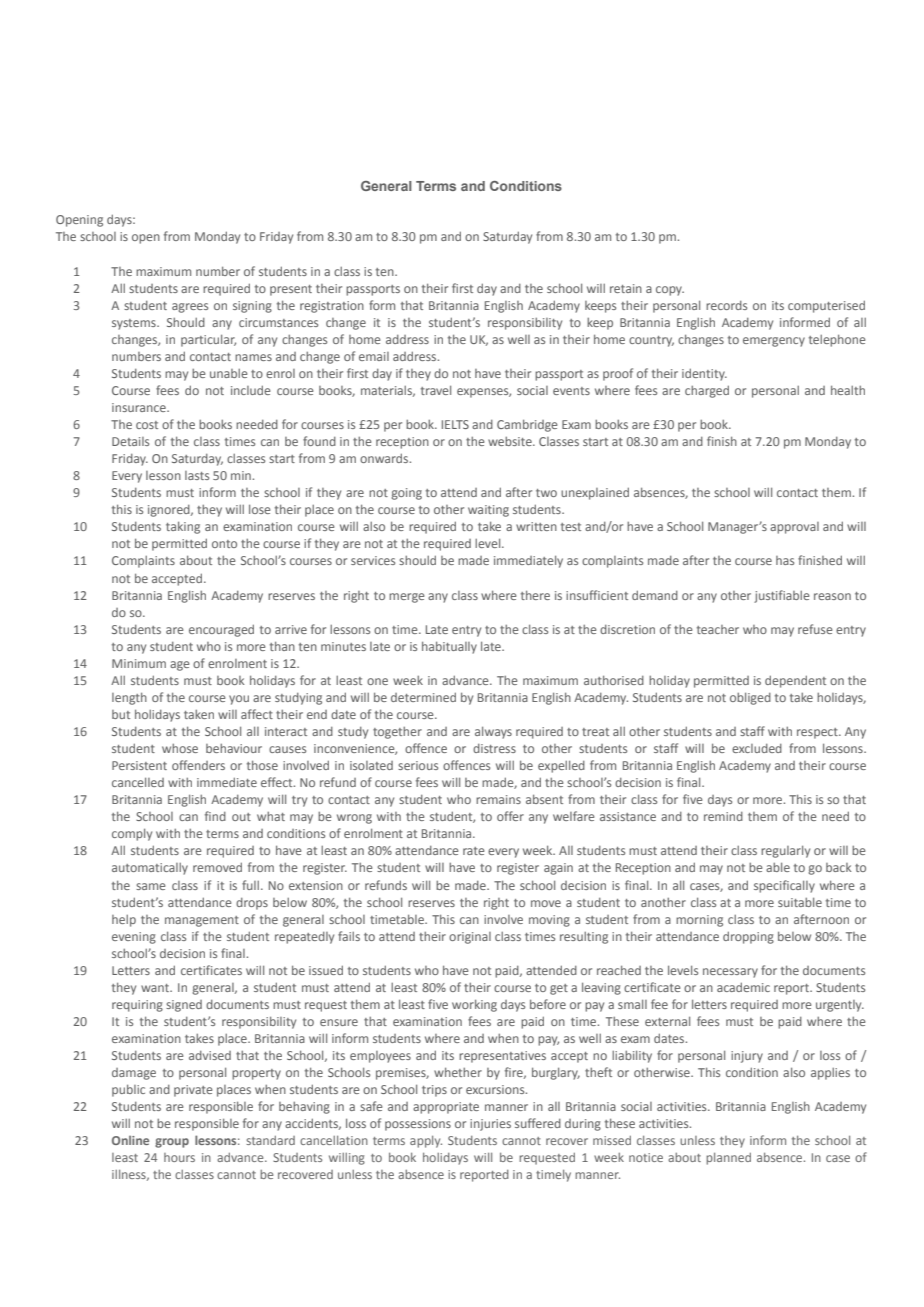  I want to click on planned, so click(728, 1159).
